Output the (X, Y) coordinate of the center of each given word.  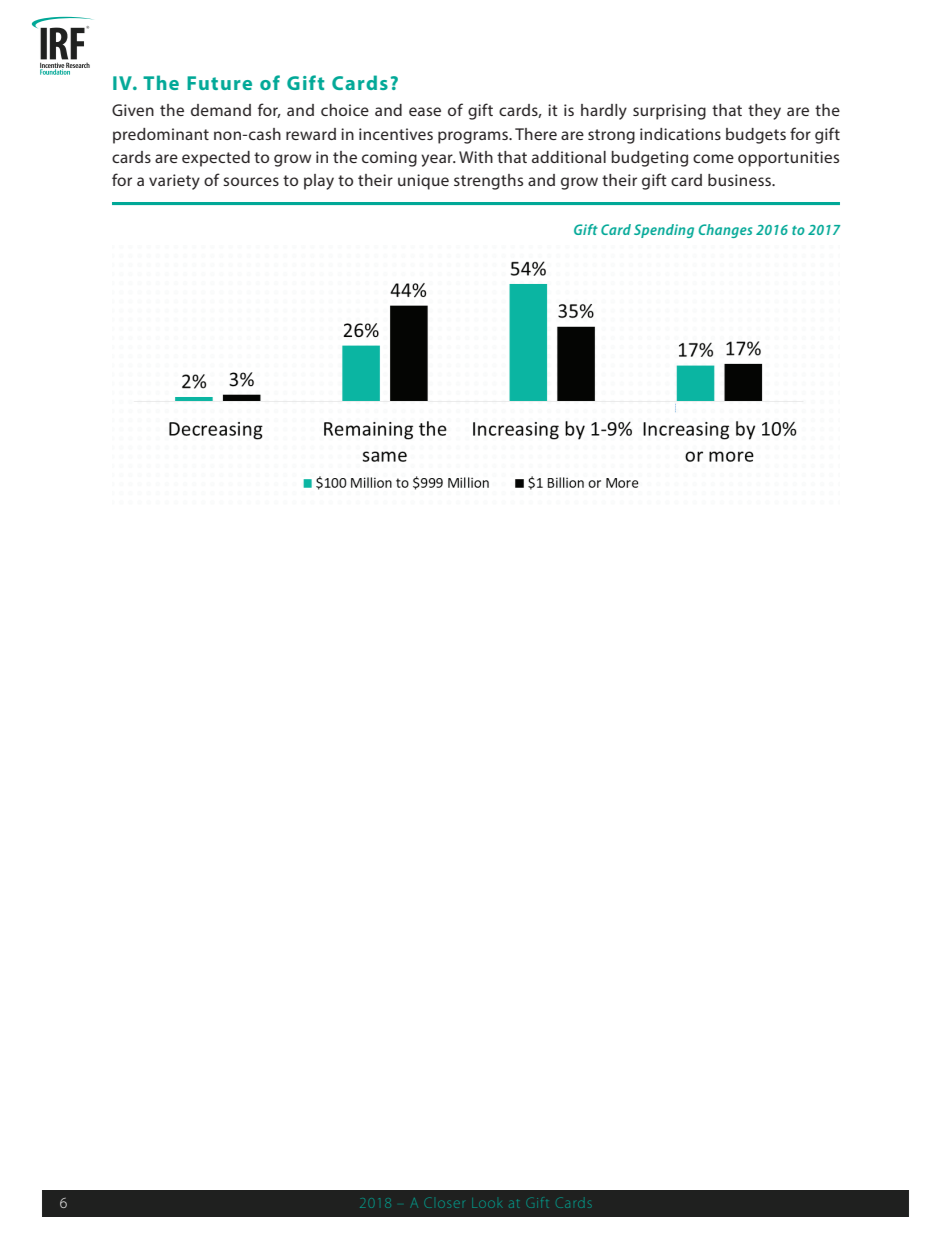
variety (174, 182)
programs (474, 137)
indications (680, 134)
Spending (664, 231)
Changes (725, 231)
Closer (445, 1204)
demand (221, 110)
